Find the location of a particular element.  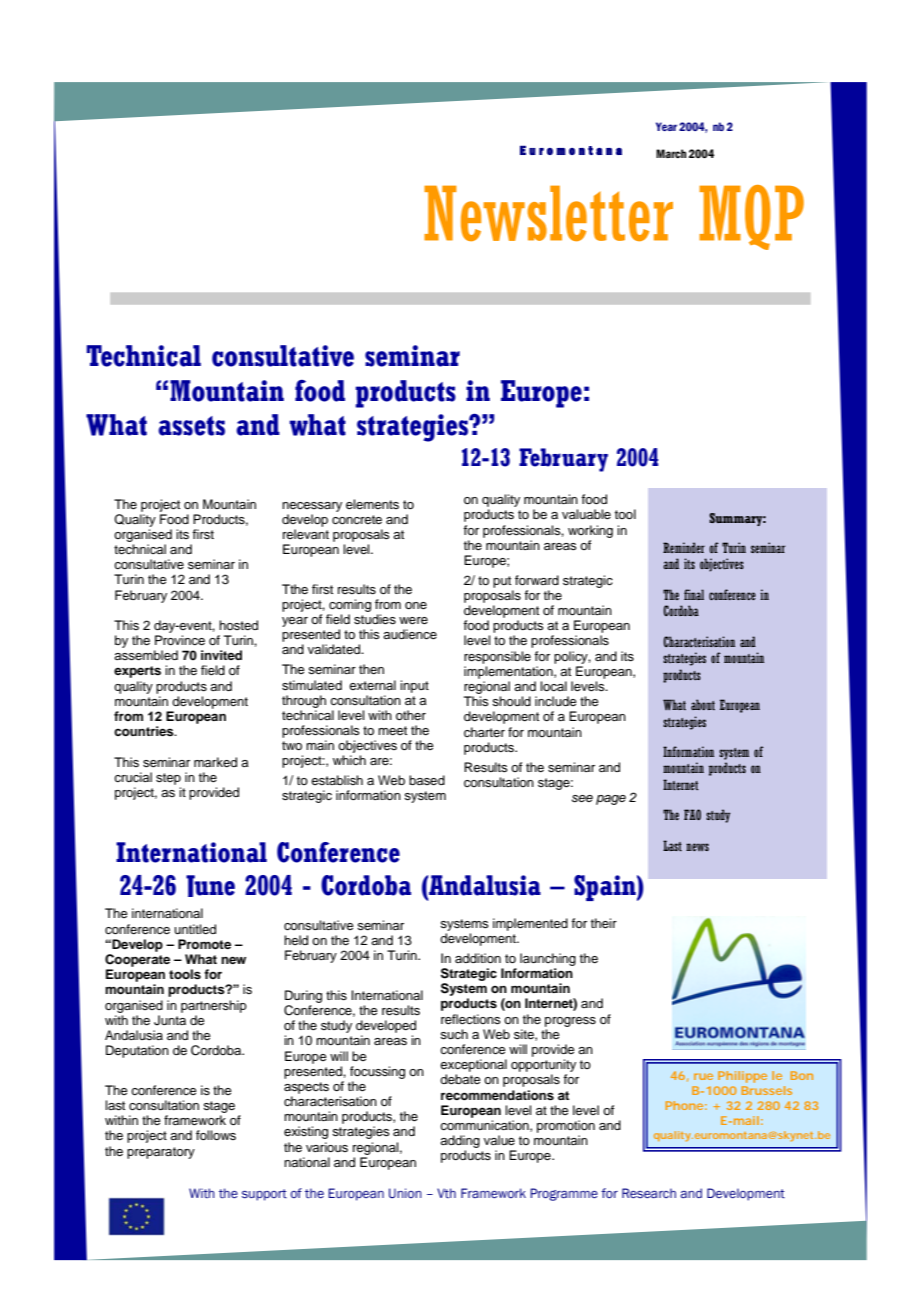

about is located at coordinates (703, 704).
